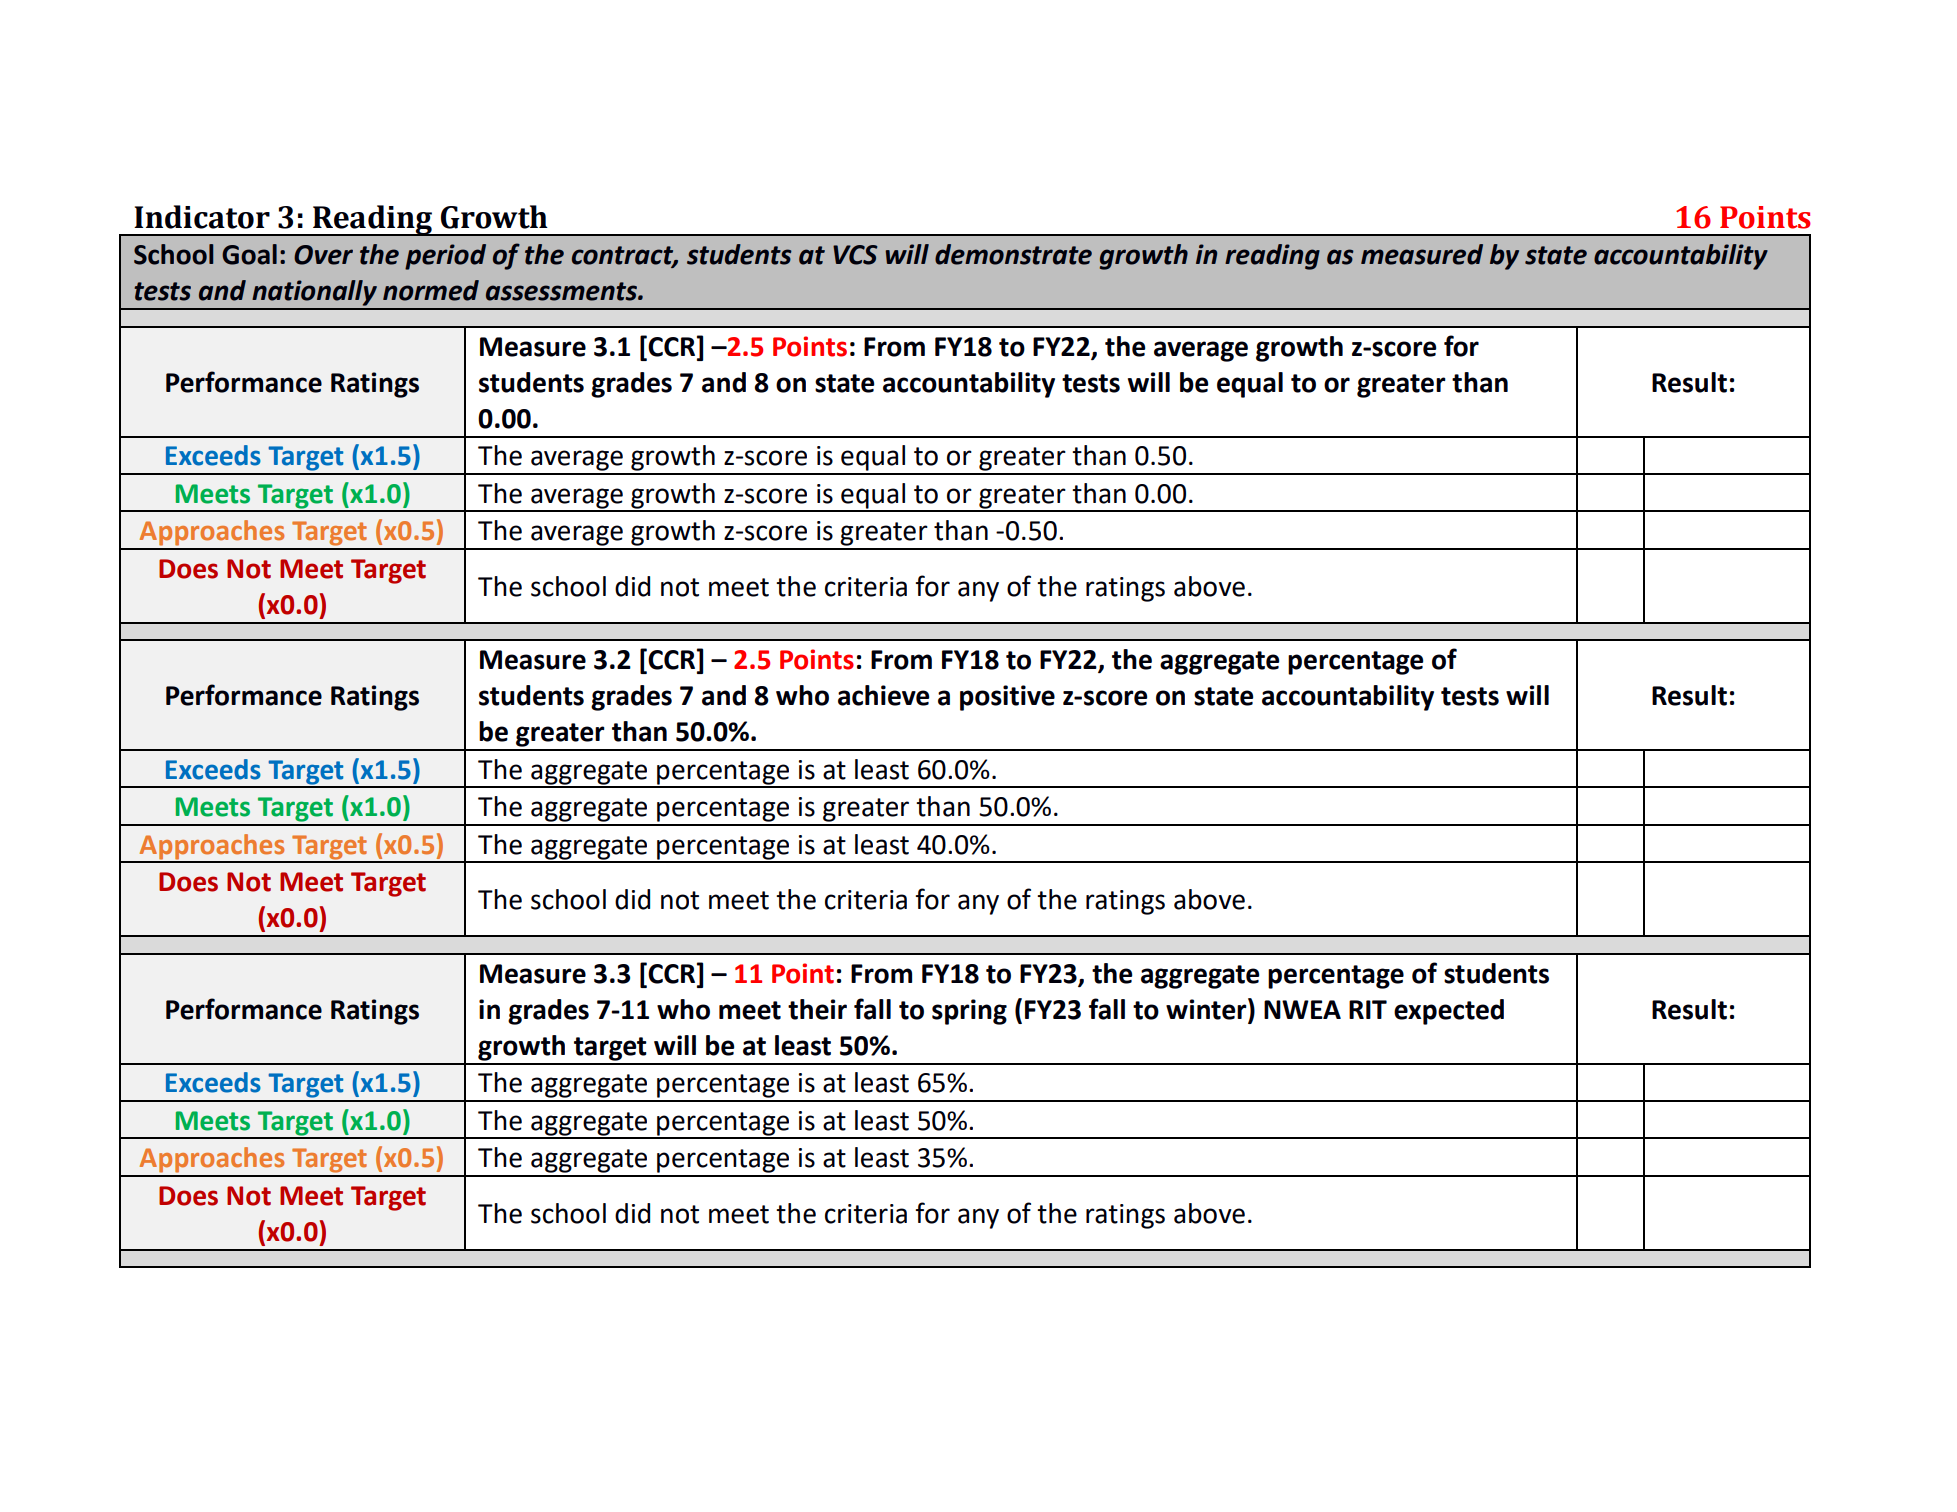 The image size is (1957, 1512). I want to click on Indicator, so click(202, 217).
